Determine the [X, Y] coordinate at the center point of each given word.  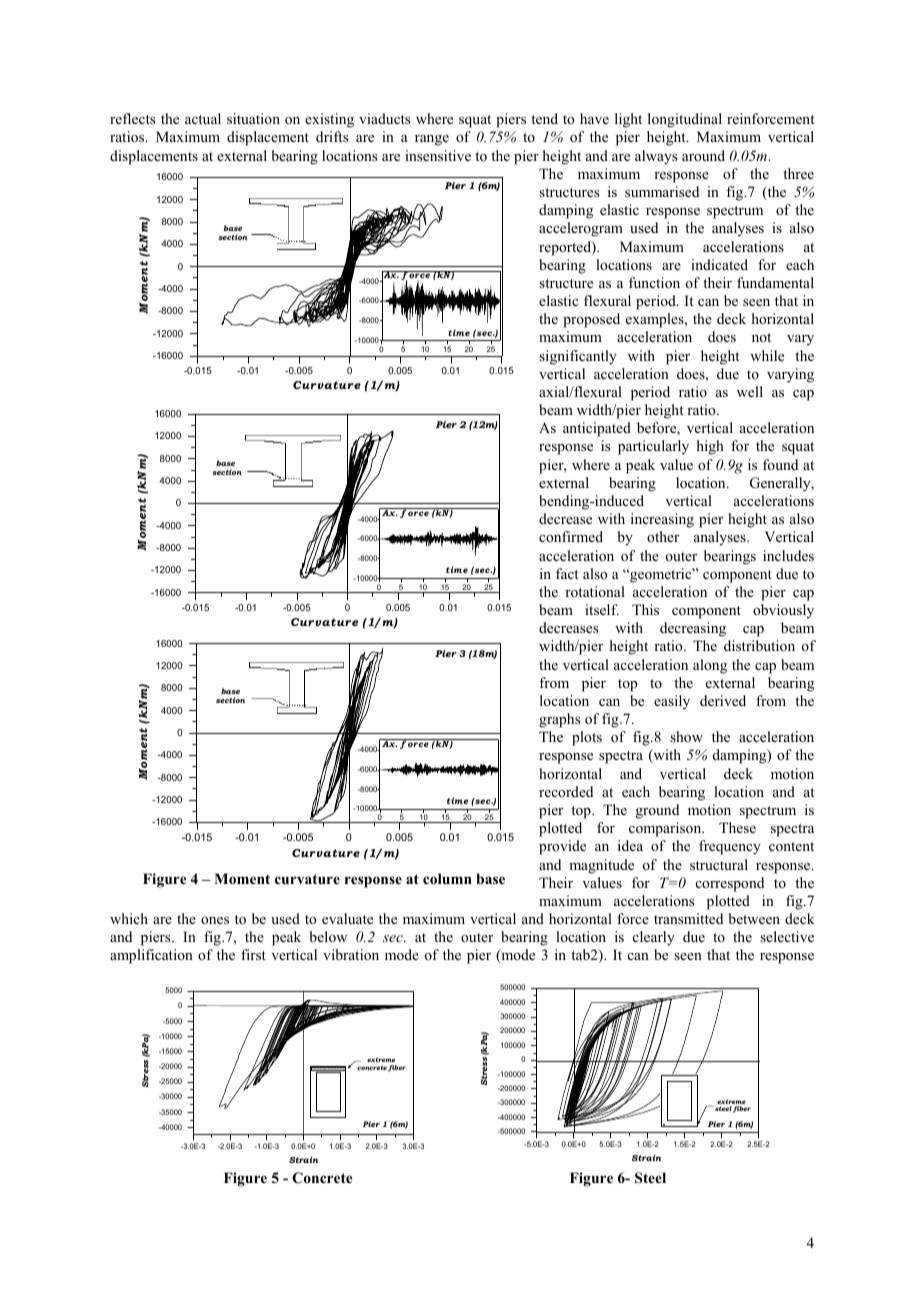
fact [567, 573]
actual [203, 118]
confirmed [571, 536]
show [686, 737]
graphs [559, 720]
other [663, 536]
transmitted [688, 918]
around [703, 155]
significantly [578, 357]
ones [215, 920]
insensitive [438, 155]
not [761, 337]
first [253, 954]
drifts [332, 136]
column [447, 879]
